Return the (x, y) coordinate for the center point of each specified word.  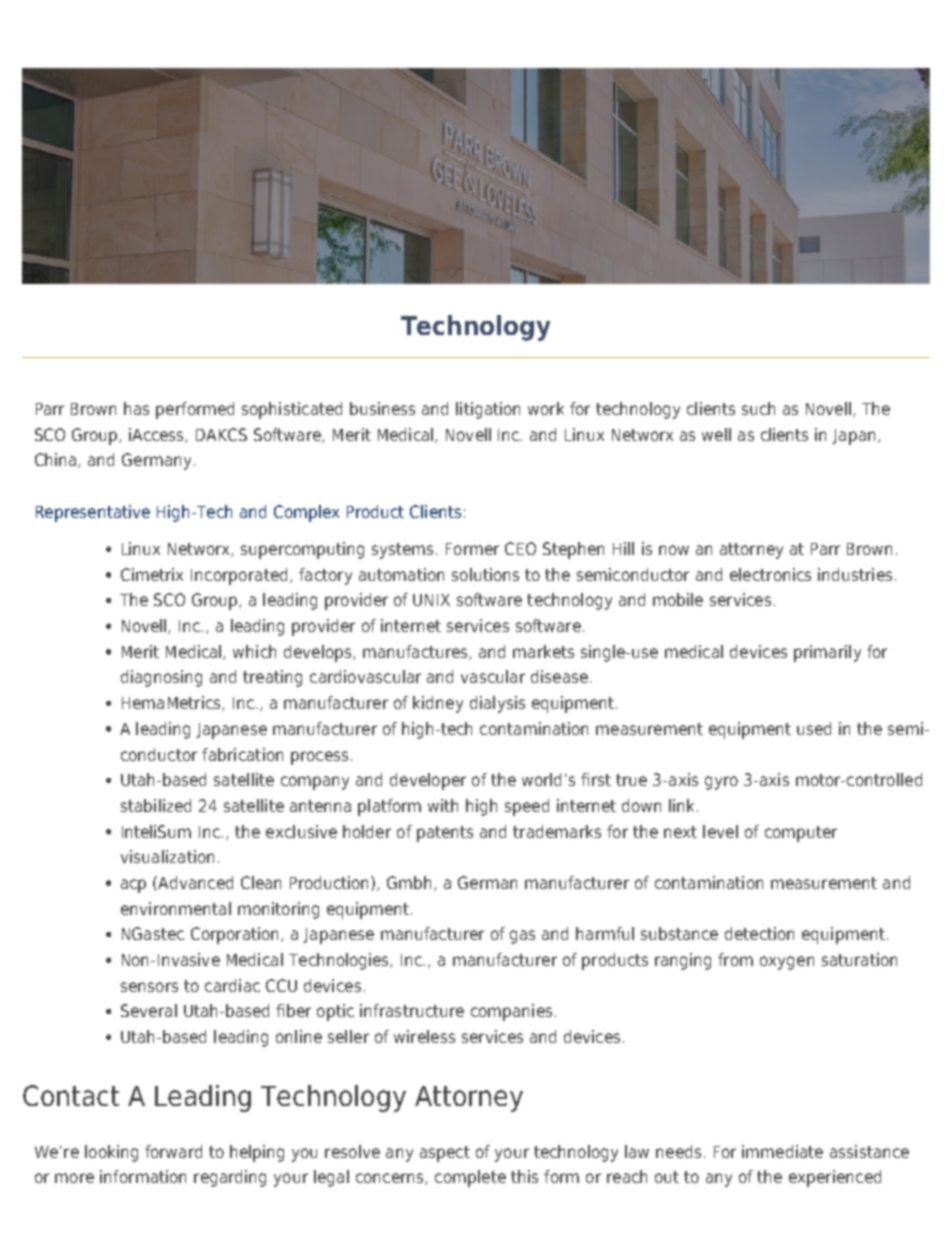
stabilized (156, 805)
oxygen (787, 963)
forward (173, 1151)
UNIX (431, 600)
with (443, 805)
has (136, 408)
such (758, 408)
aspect (445, 1154)
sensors (149, 987)
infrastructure (412, 1010)
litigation (488, 410)
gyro (721, 783)
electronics (770, 574)
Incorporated (239, 576)
